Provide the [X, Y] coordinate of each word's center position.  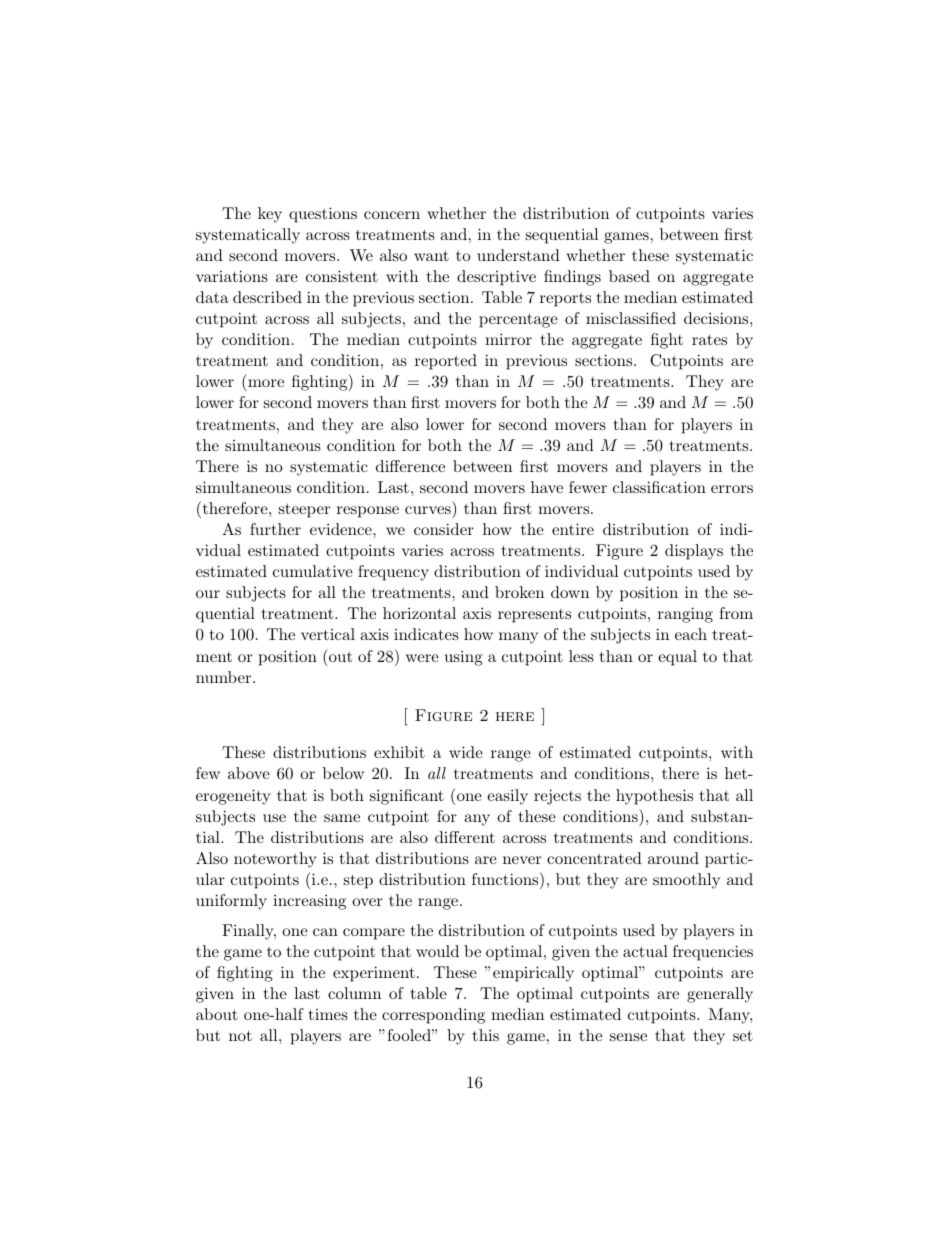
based [629, 276]
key [270, 215]
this [486, 1035]
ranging [685, 615]
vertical [328, 634]
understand [518, 255]
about [217, 1014]
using [464, 658]
